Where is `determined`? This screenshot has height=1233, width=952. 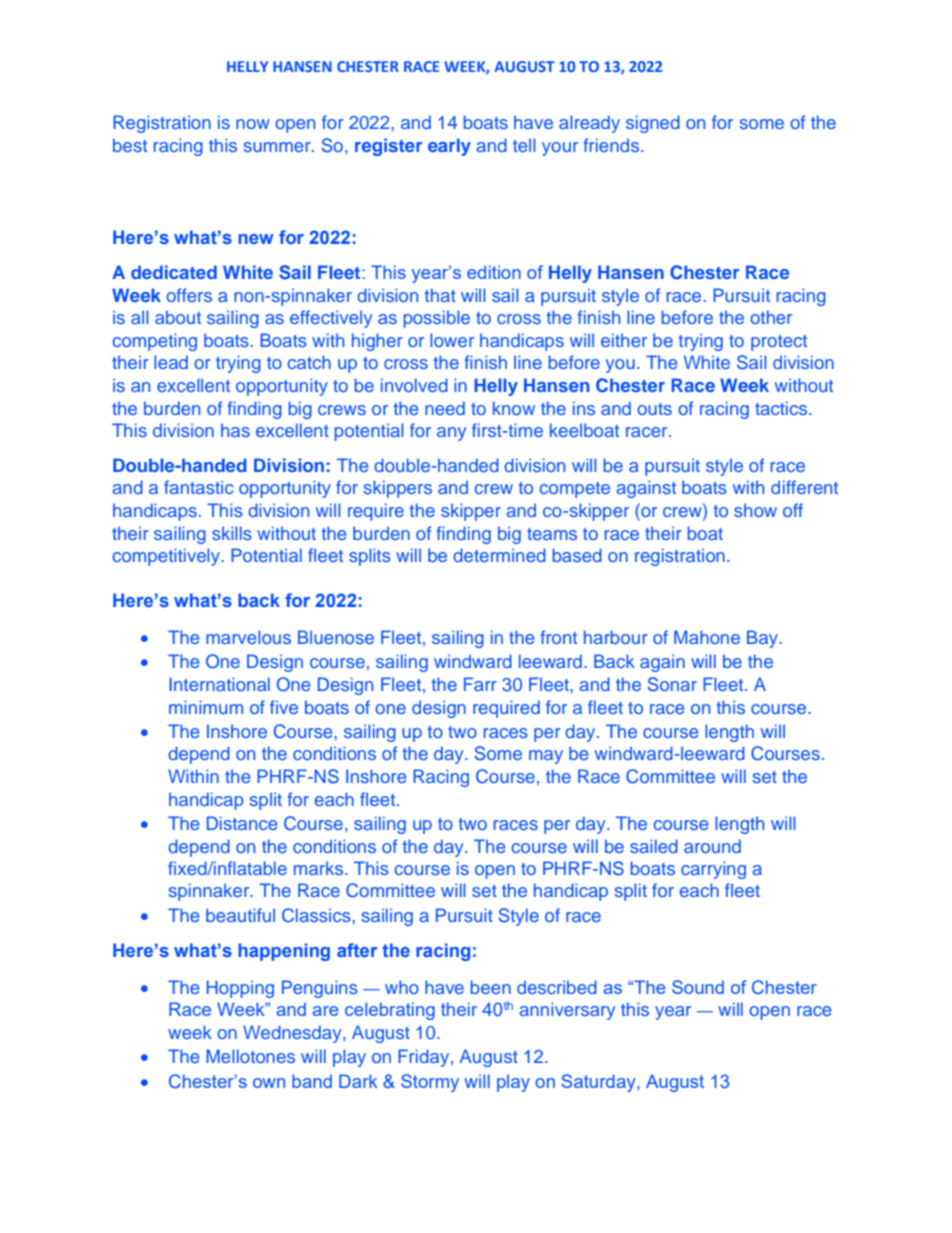
determined is located at coordinates (499, 555).
